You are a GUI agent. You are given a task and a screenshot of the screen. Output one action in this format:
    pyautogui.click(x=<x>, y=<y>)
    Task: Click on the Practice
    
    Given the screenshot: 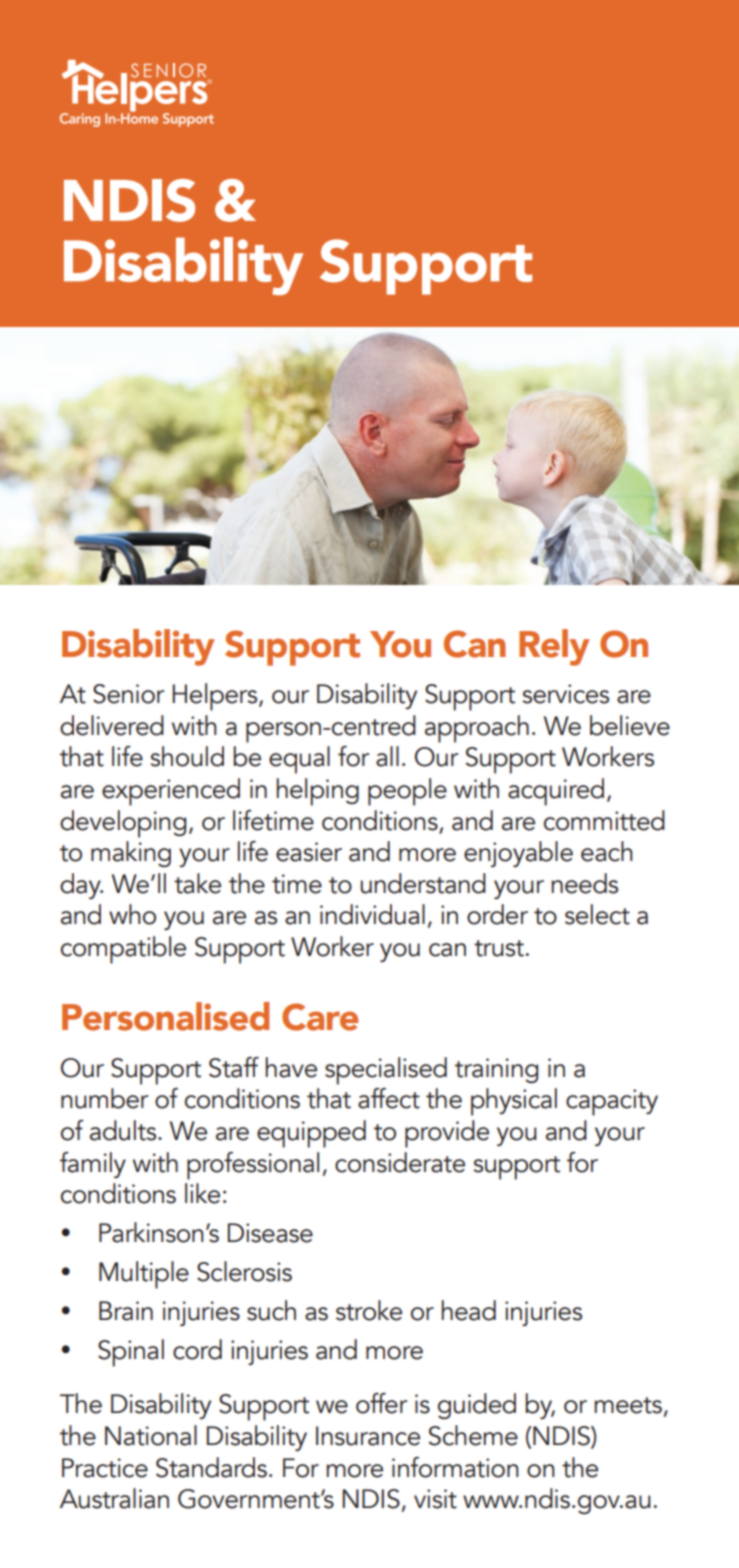 What is the action you would take?
    pyautogui.click(x=105, y=1468)
